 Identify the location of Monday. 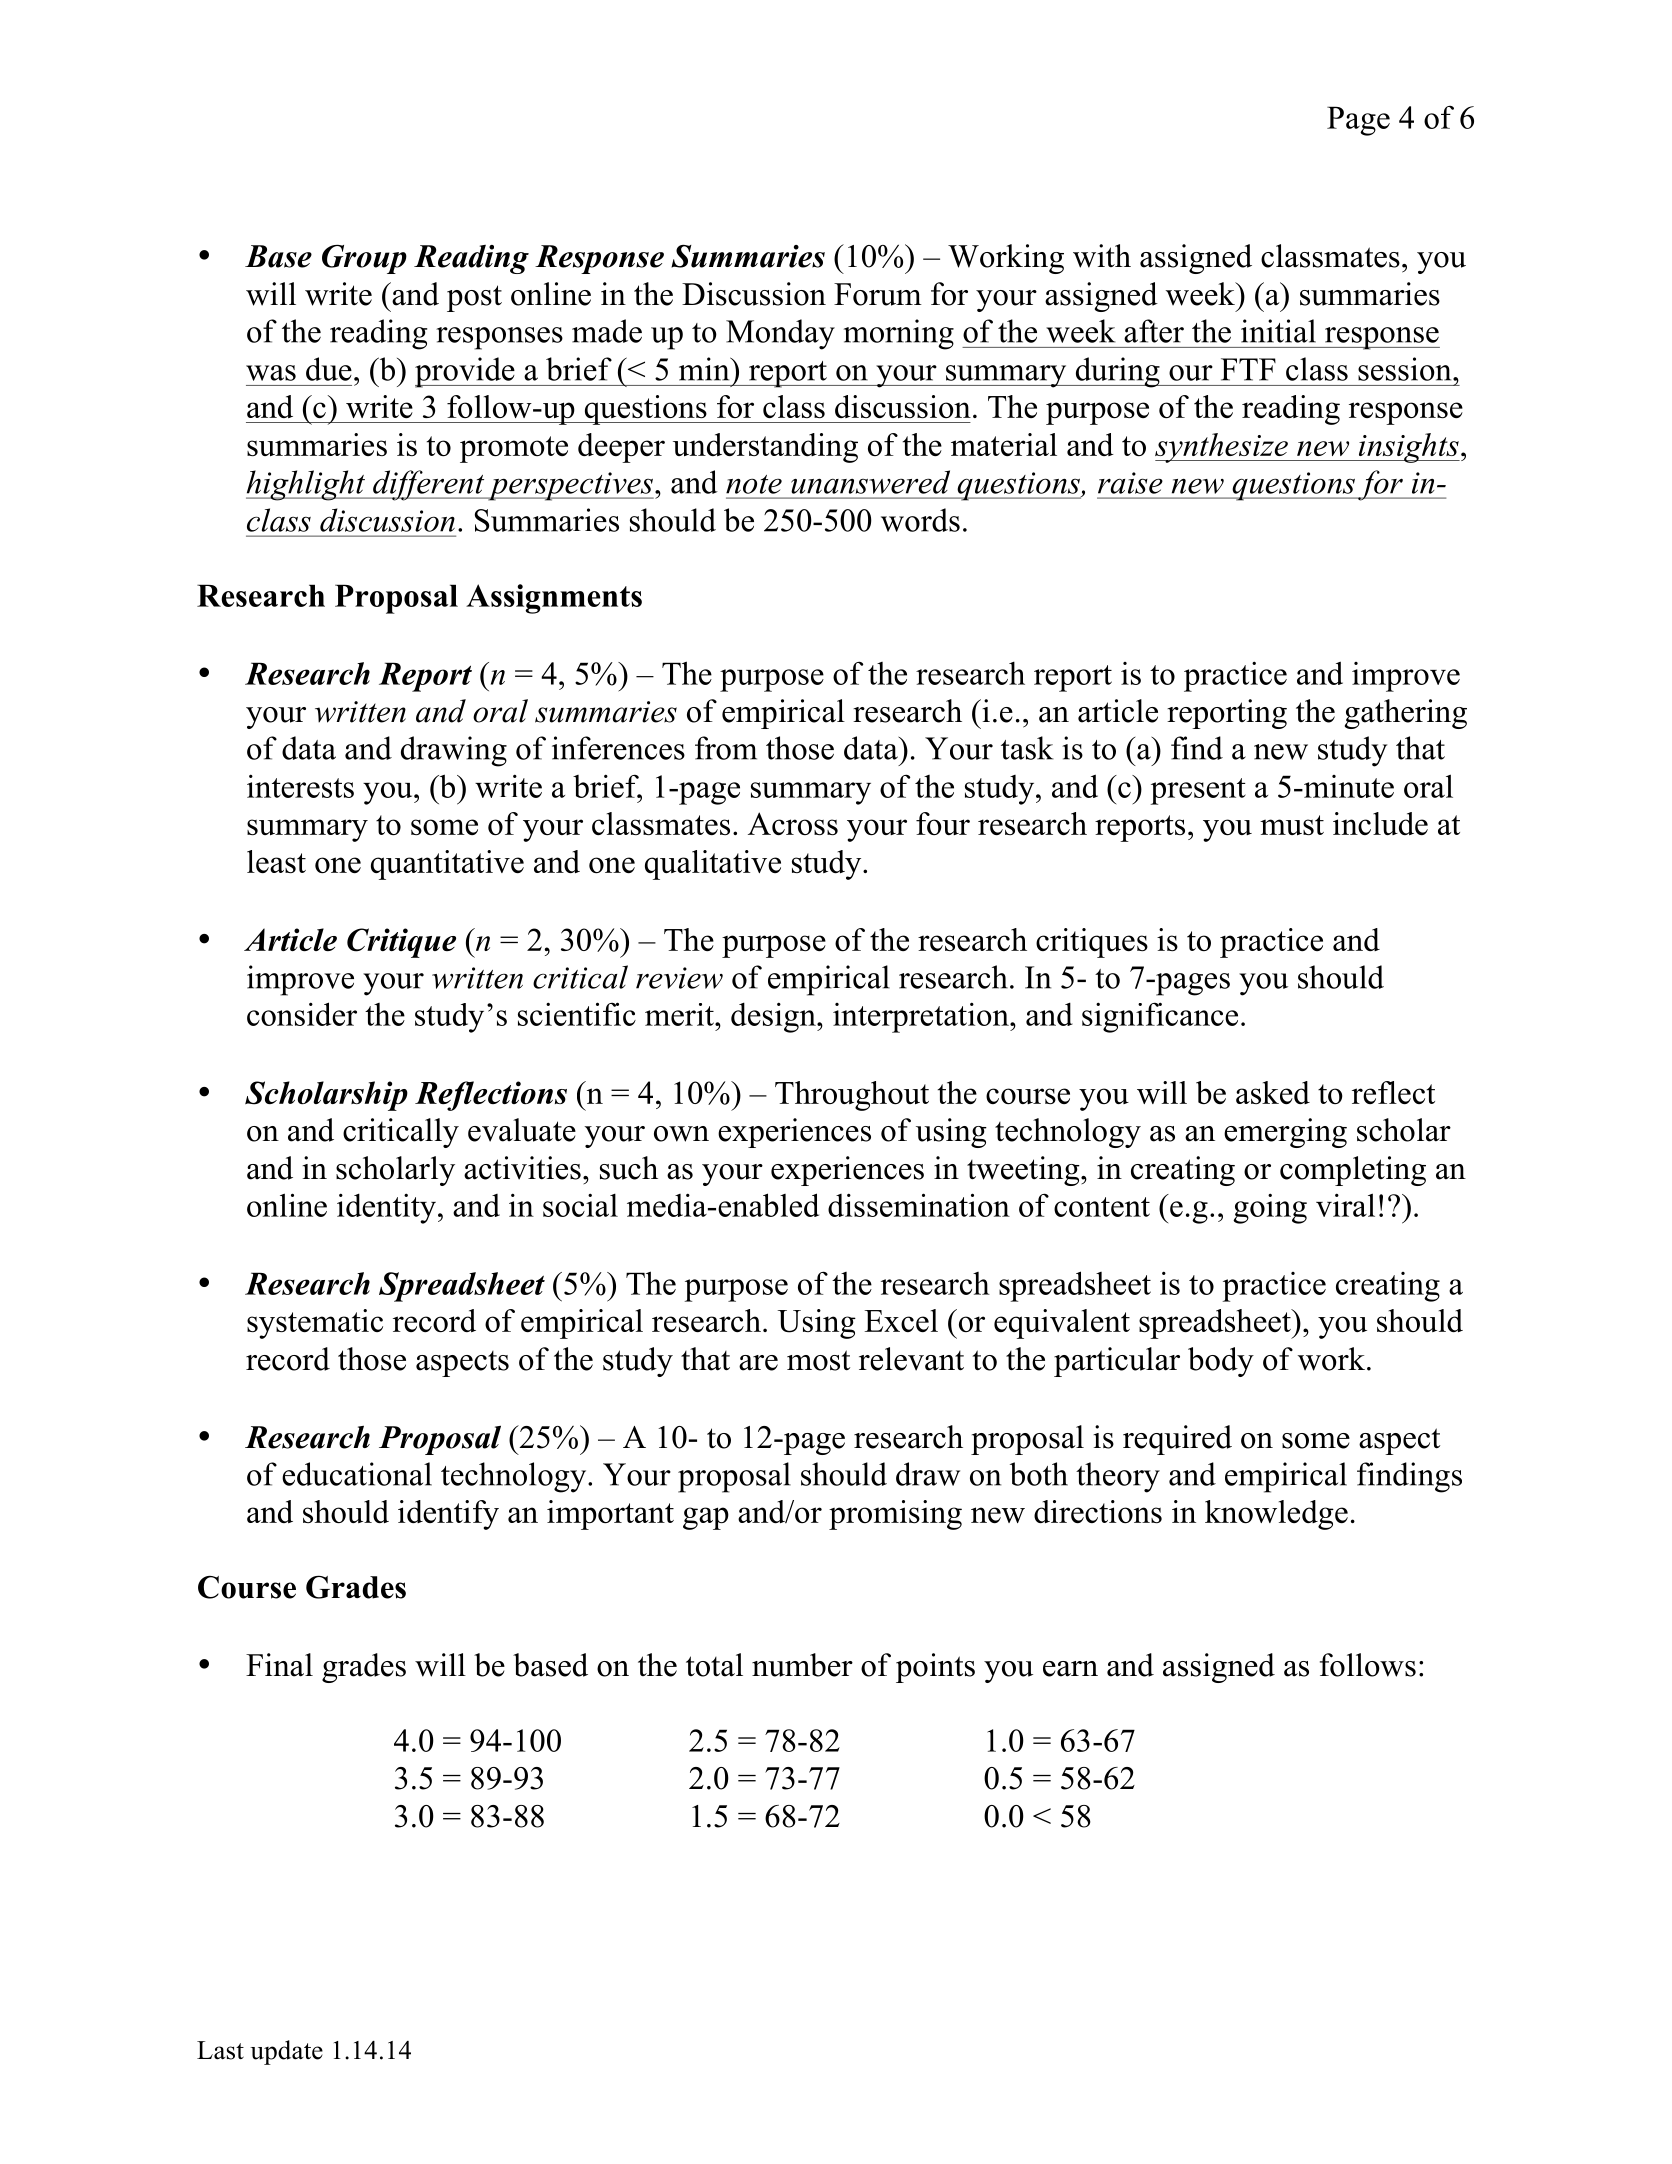
(780, 334).
